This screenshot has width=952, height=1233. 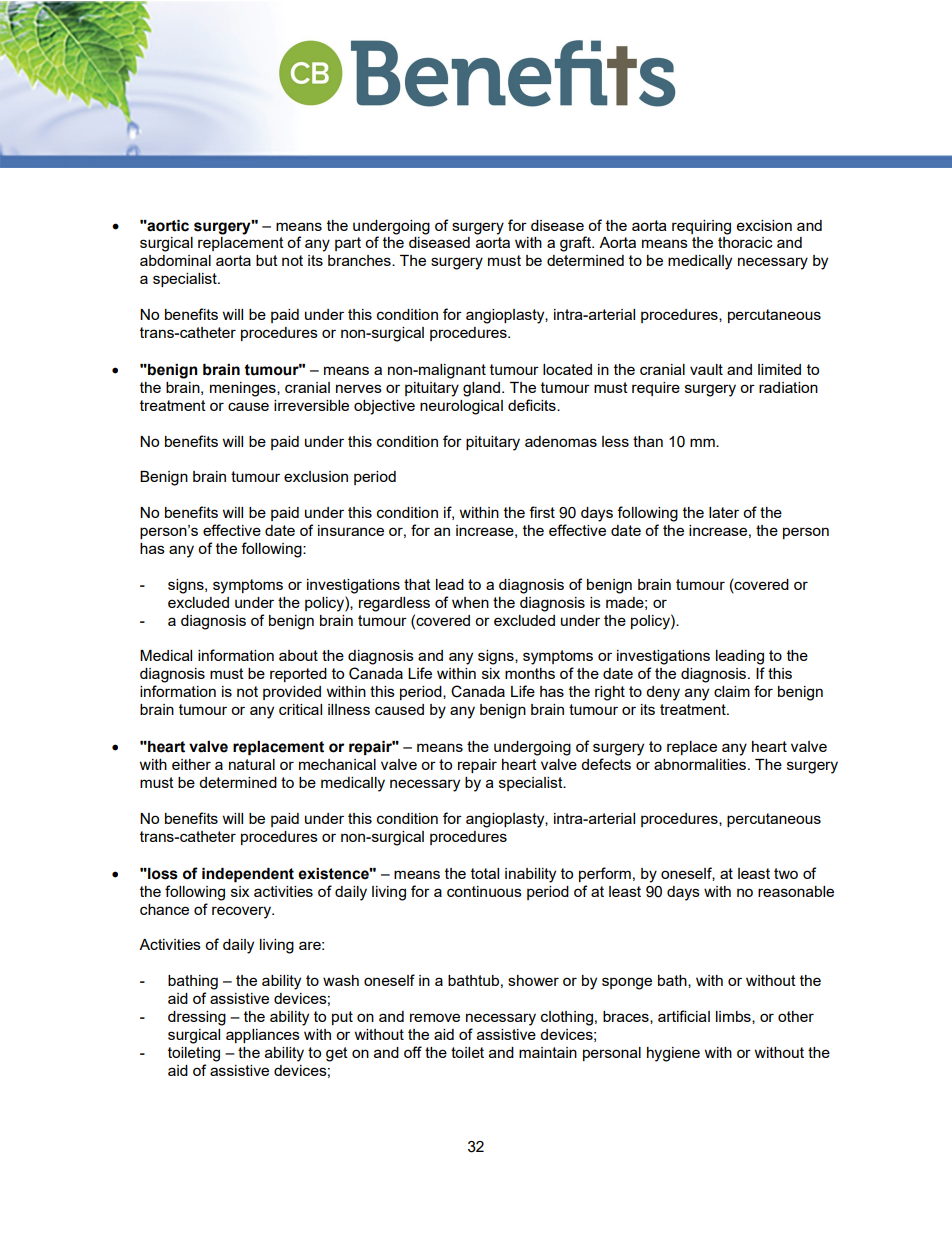 What do you see at coordinates (732, 691) in the screenshot?
I see `claim` at bounding box center [732, 691].
